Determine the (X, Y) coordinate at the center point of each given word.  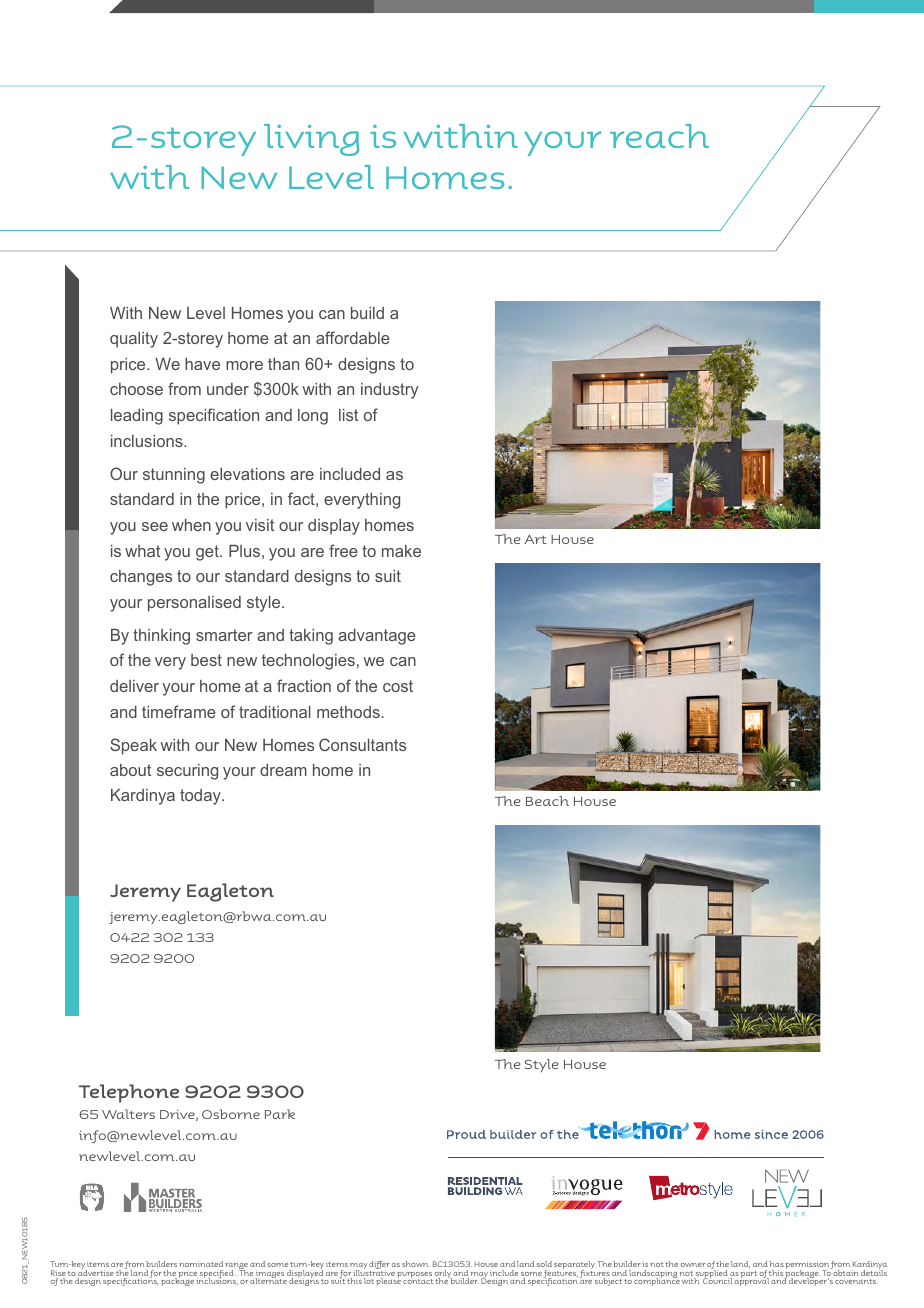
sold (544, 1264)
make (401, 551)
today (201, 797)
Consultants (362, 744)
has (776, 1264)
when (191, 525)
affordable (353, 337)
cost (398, 686)
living (311, 140)
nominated (201, 1264)
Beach (547, 801)
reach (659, 136)
